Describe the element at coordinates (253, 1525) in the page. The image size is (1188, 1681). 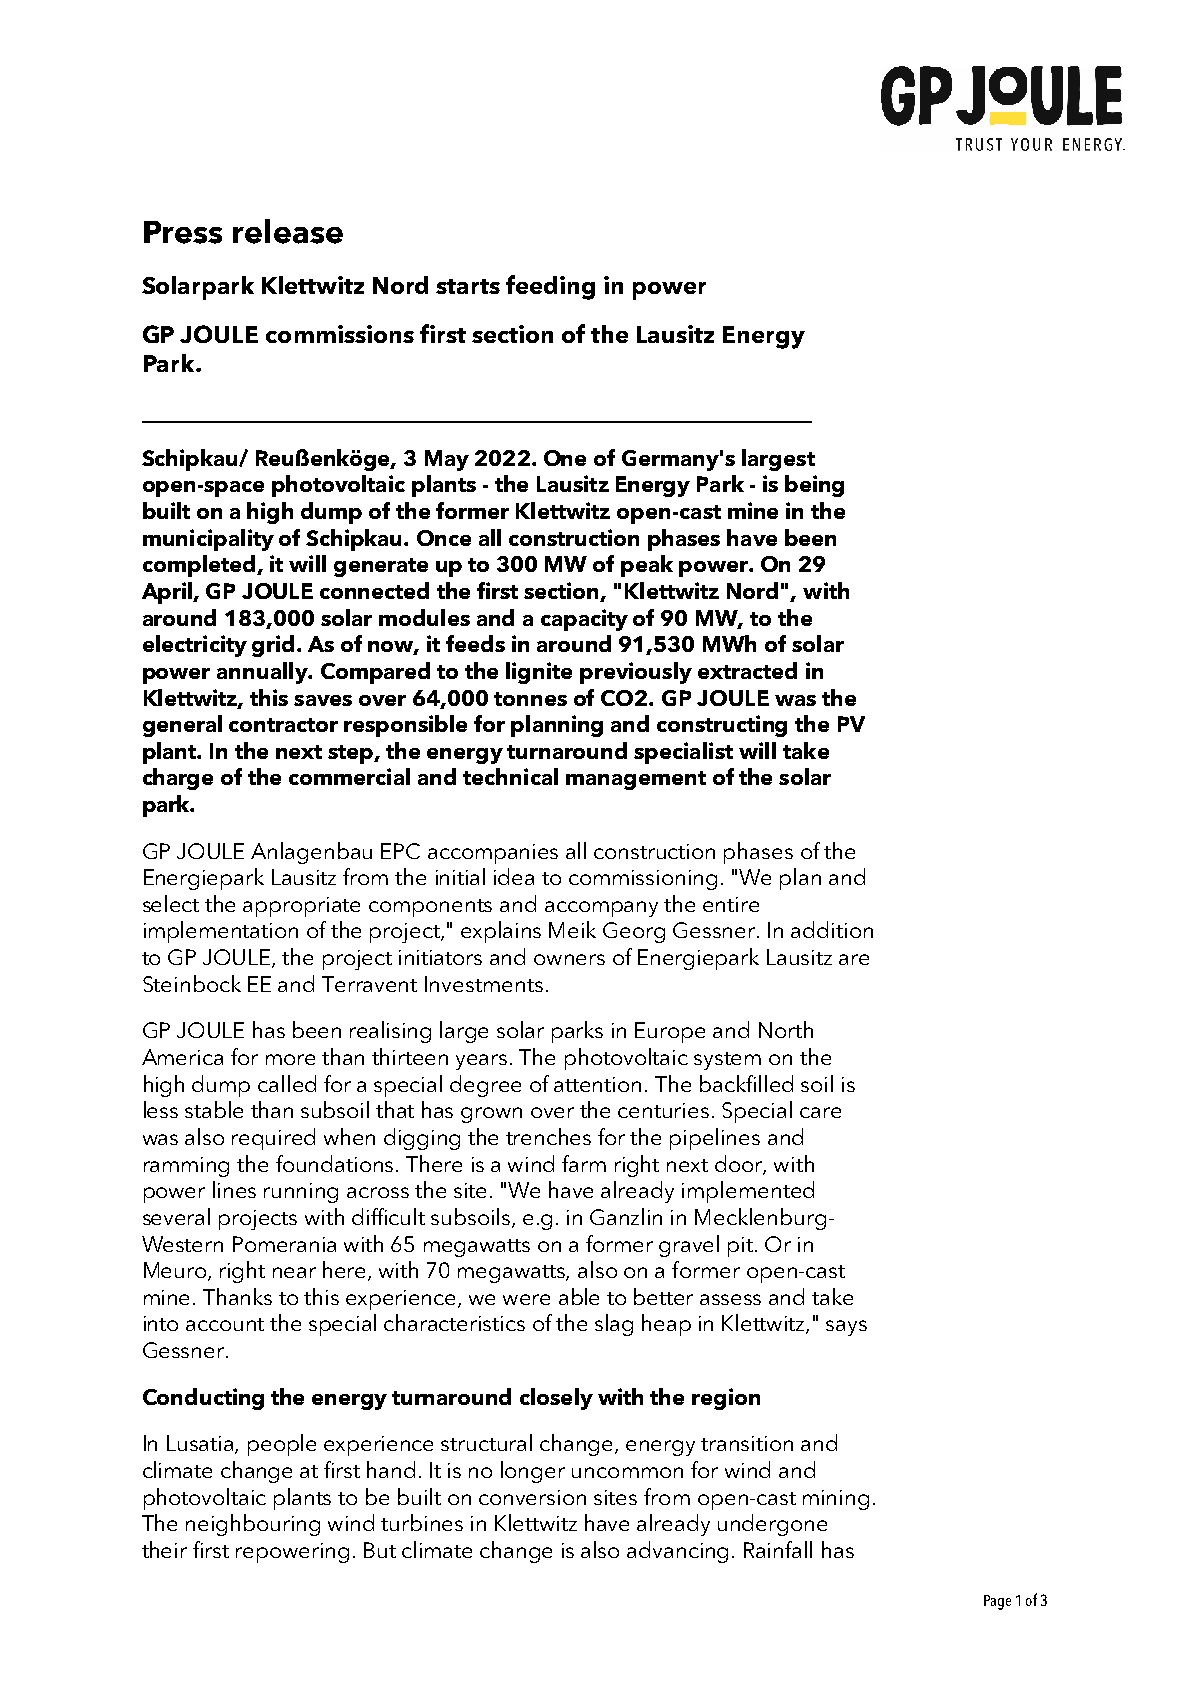
I see `neighbouring` at that location.
